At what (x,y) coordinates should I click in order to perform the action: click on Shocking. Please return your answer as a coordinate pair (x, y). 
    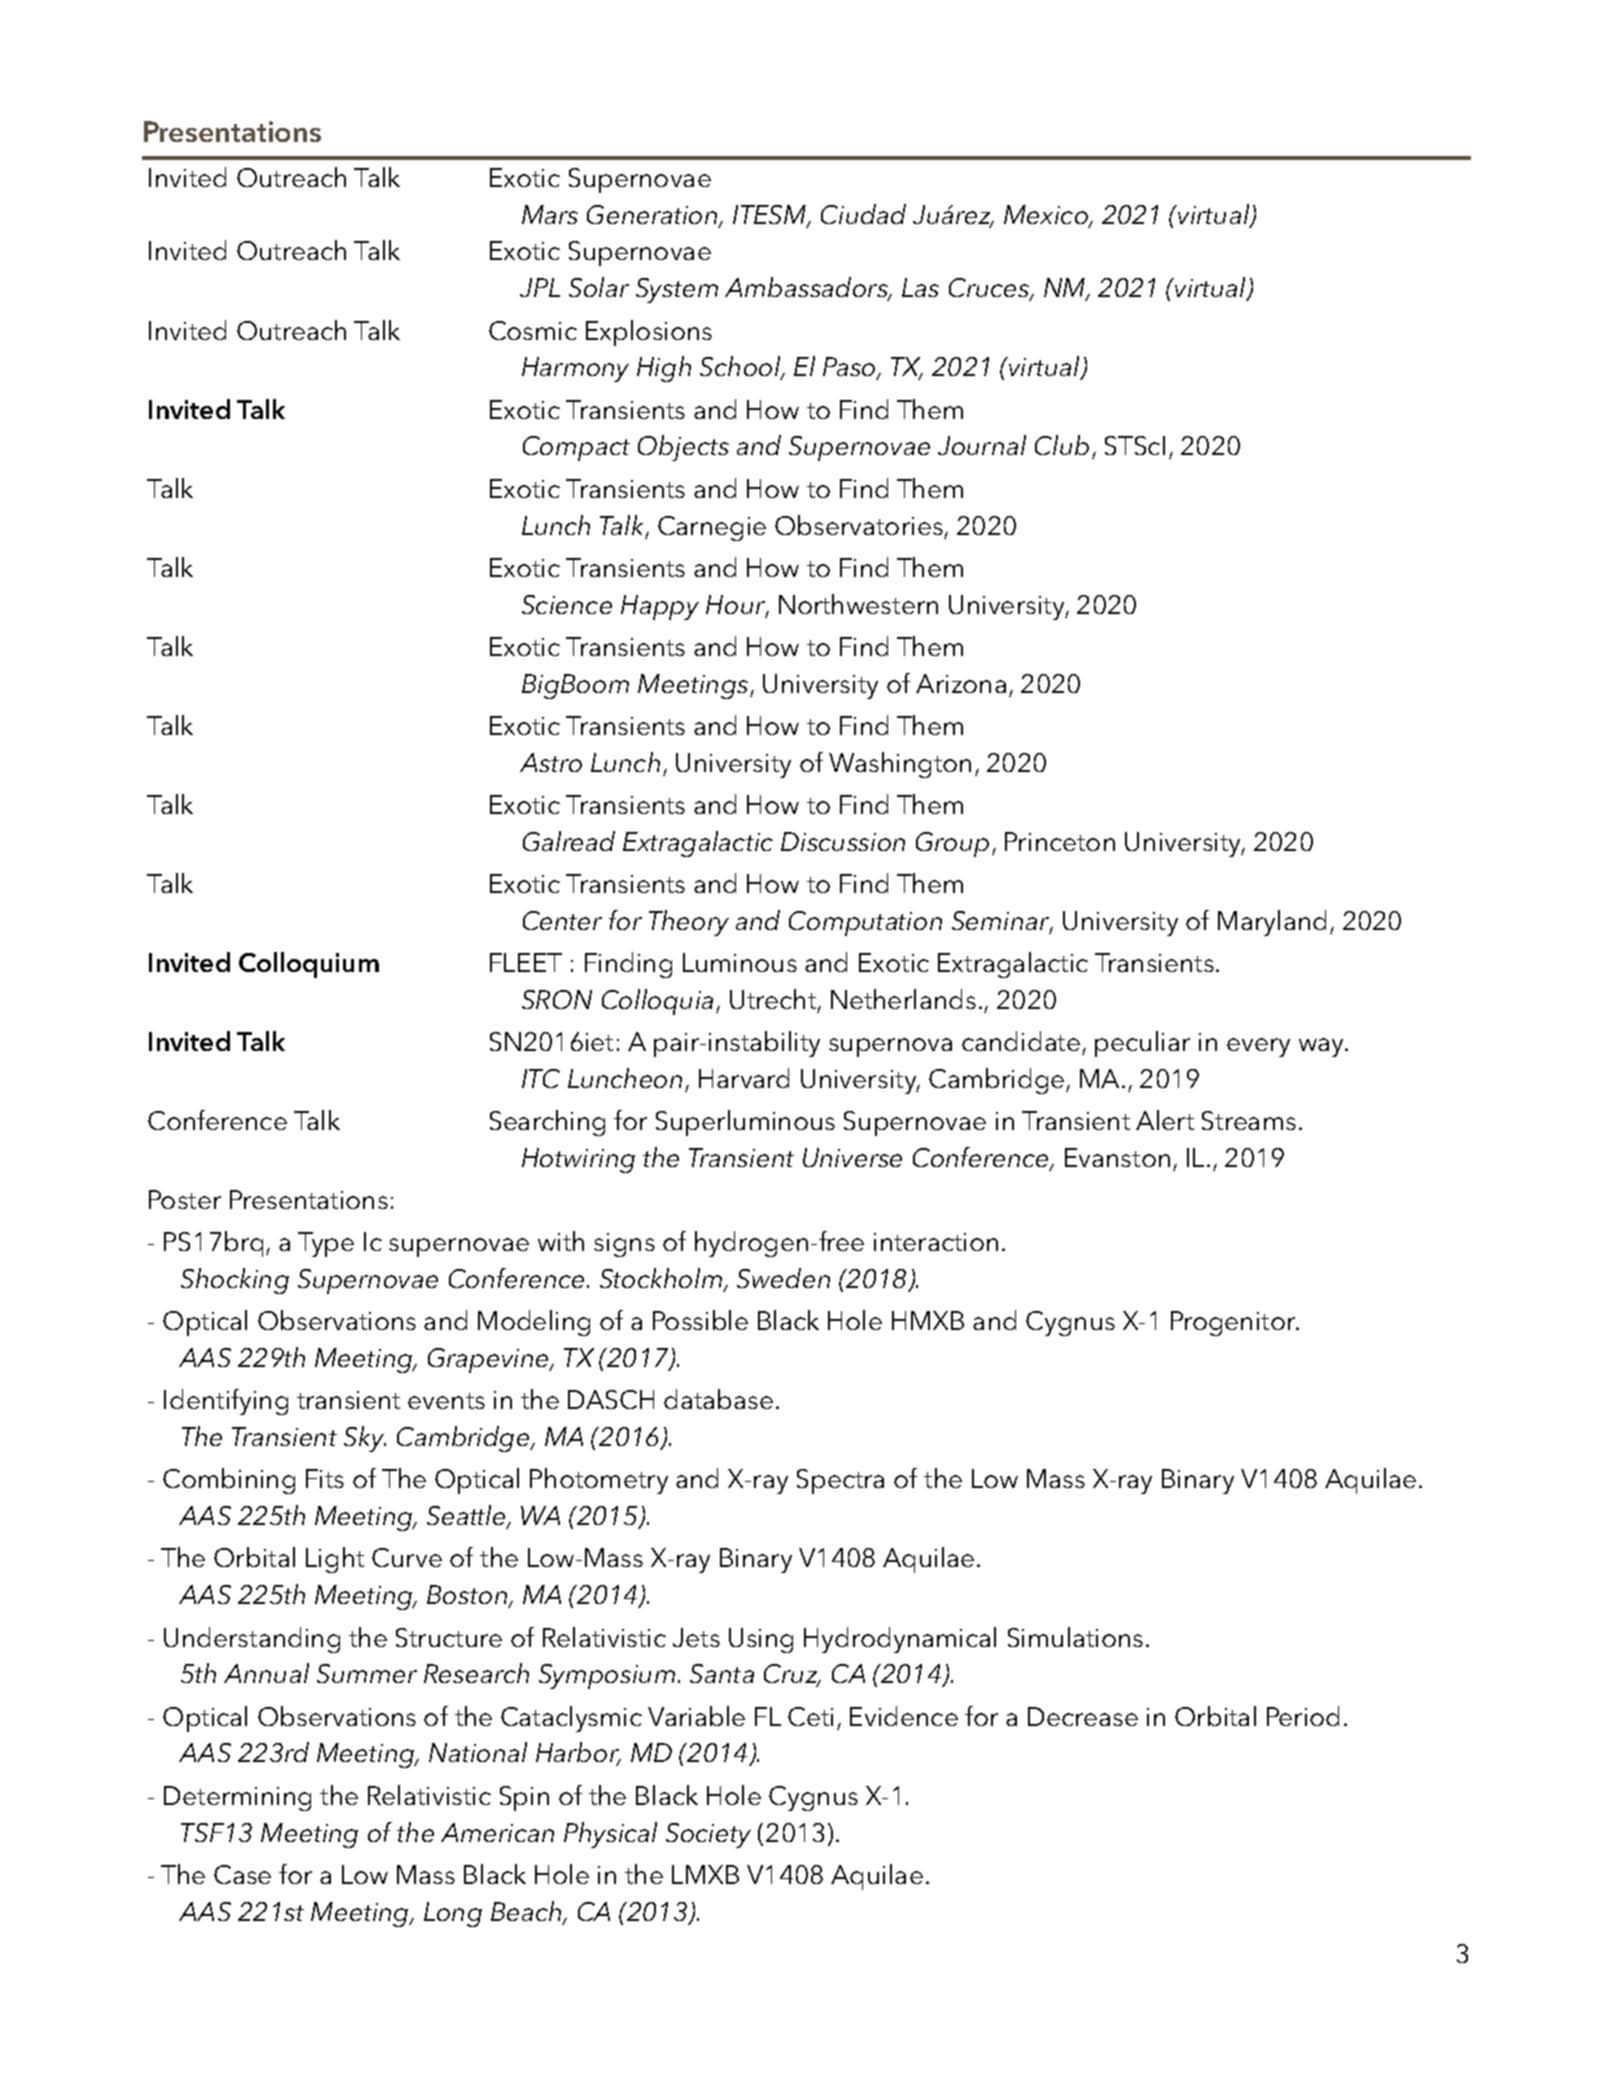
    Looking at the image, I should click on (235, 1281).
